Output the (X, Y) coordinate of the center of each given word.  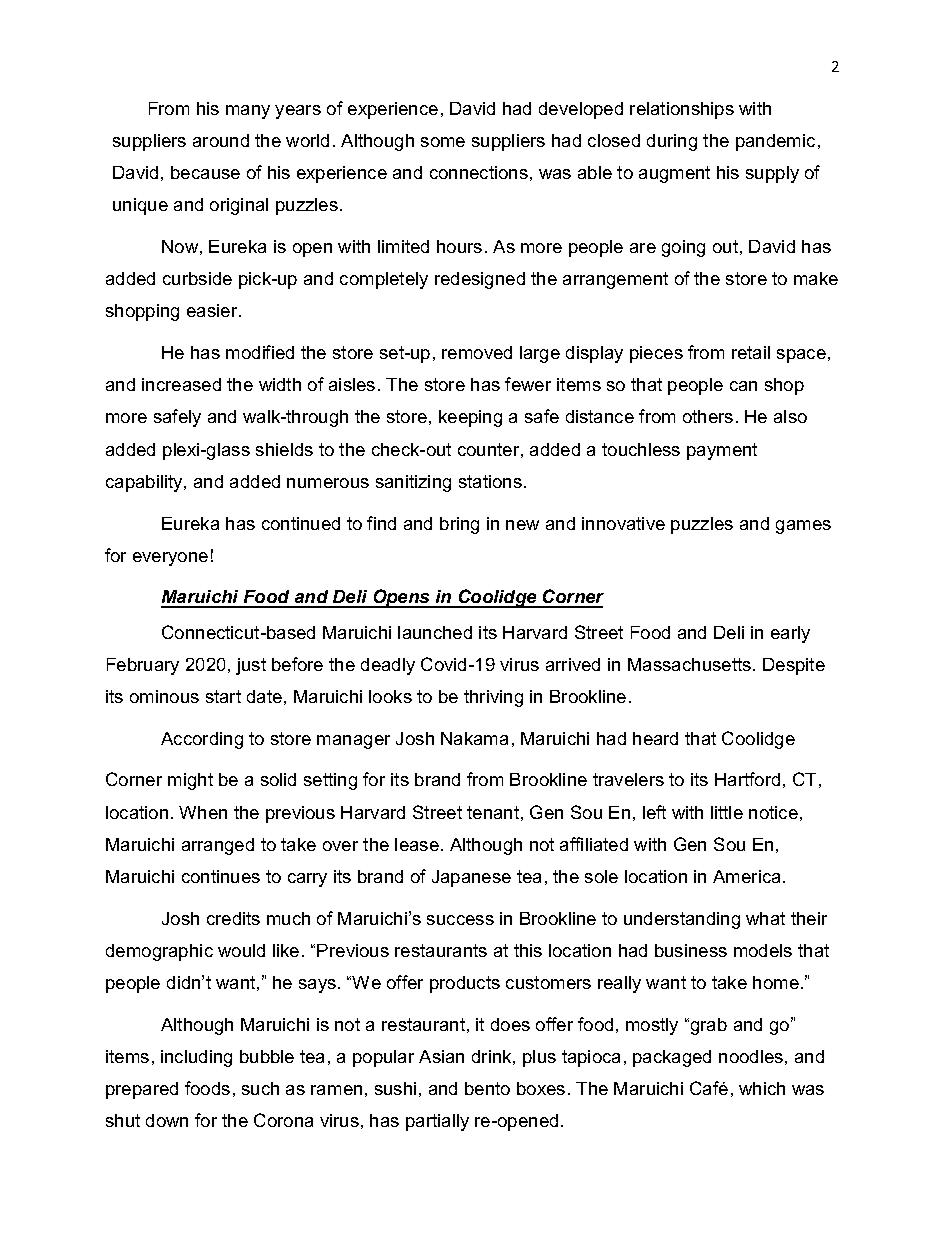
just (251, 666)
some (443, 142)
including (196, 1058)
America (748, 876)
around (221, 140)
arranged (218, 846)
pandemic (775, 142)
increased (181, 384)
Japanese (471, 878)
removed (477, 352)
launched (435, 632)
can (743, 386)
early (790, 634)
